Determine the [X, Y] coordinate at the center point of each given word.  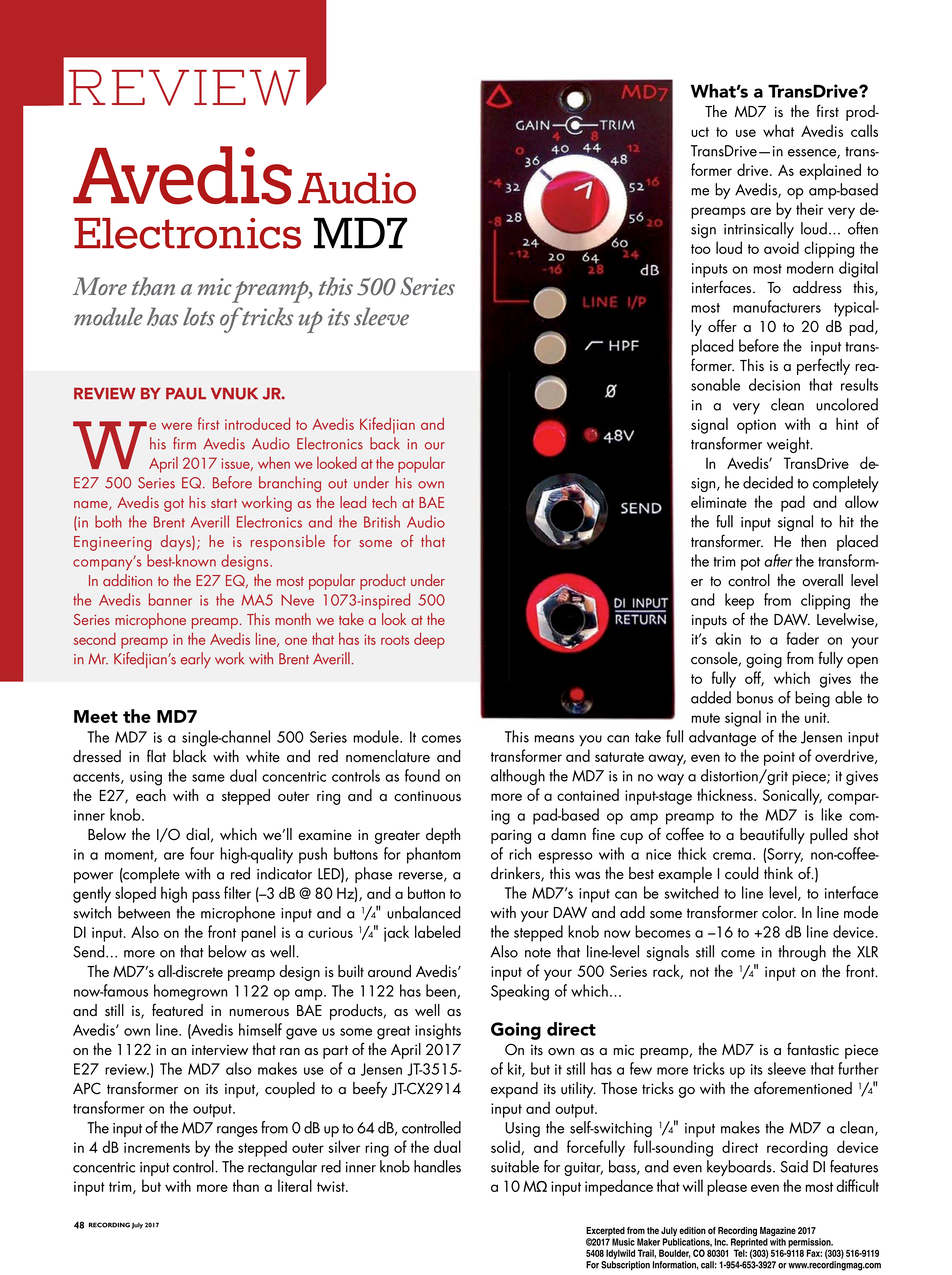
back [385, 443]
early [196, 660]
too [701, 249]
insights [438, 1031]
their [809, 208]
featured [177, 1010]
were [176, 426]
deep [429, 640]
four [202, 853]
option [756, 426]
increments [157, 1147]
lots [199, 316]
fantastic [813, 1049]
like [831, 814]
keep [739, 601]
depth [443, 836]
